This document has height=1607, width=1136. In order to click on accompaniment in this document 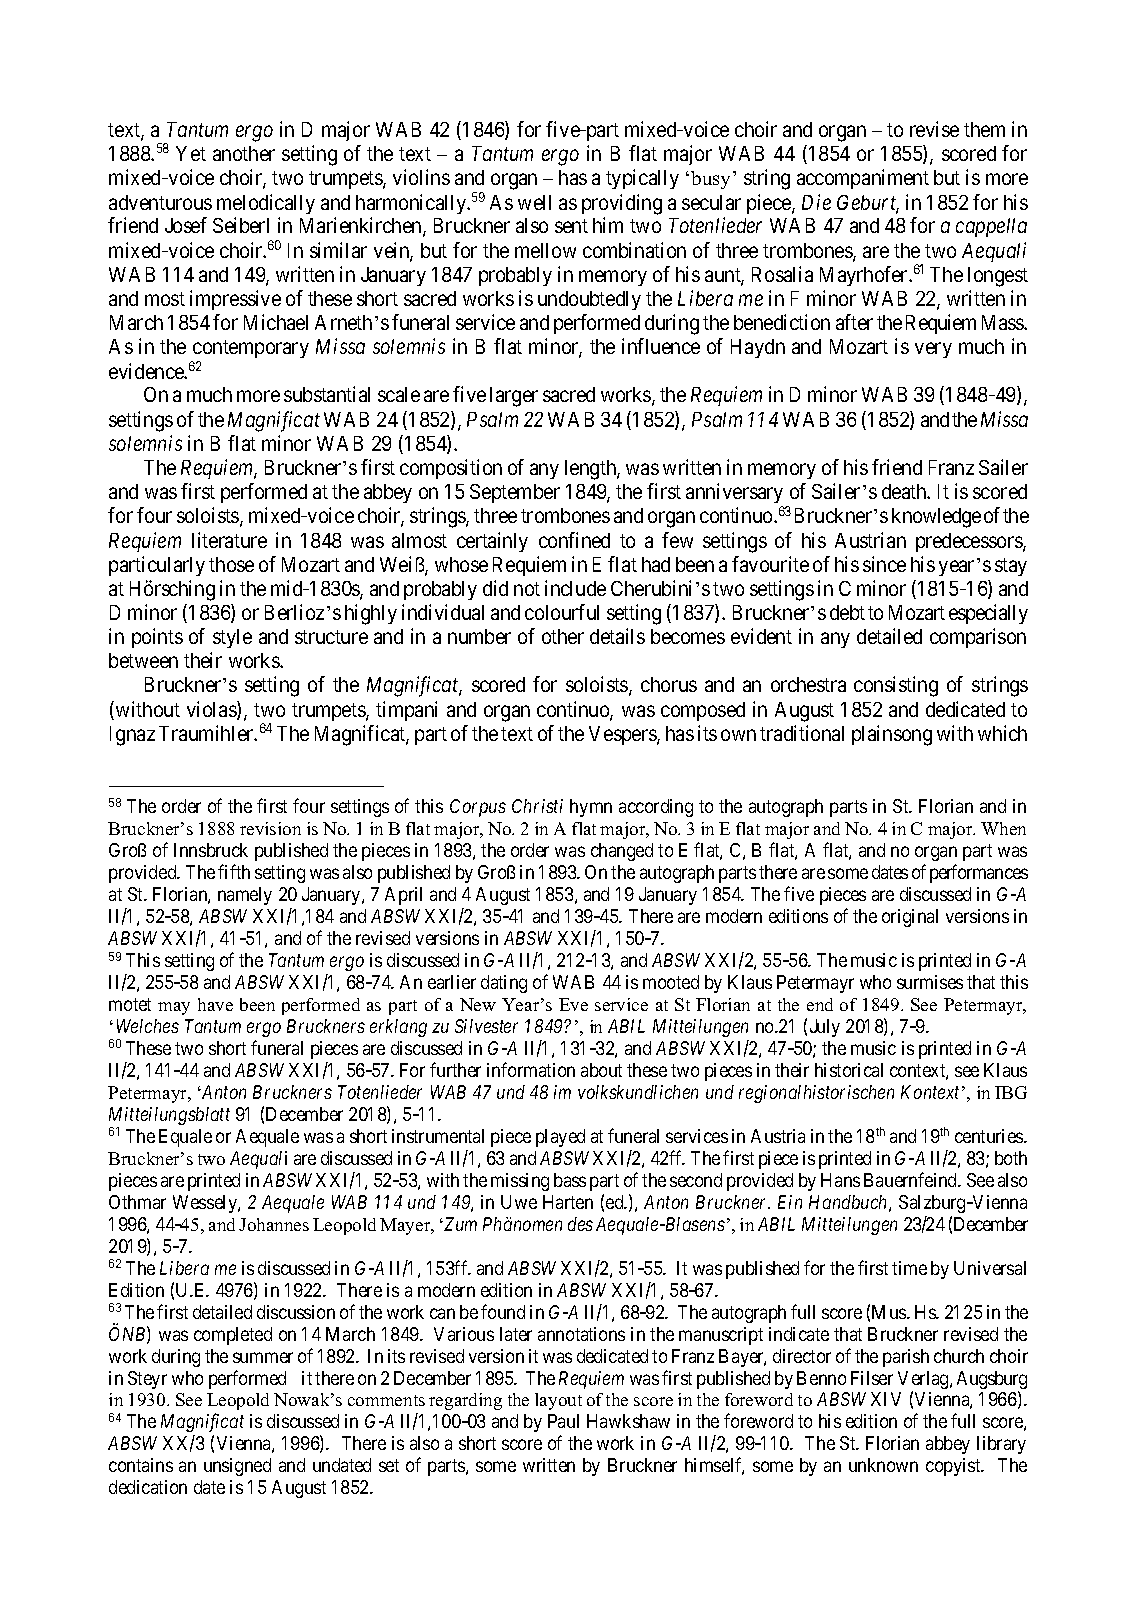, I will do `click(863, 179)`.
